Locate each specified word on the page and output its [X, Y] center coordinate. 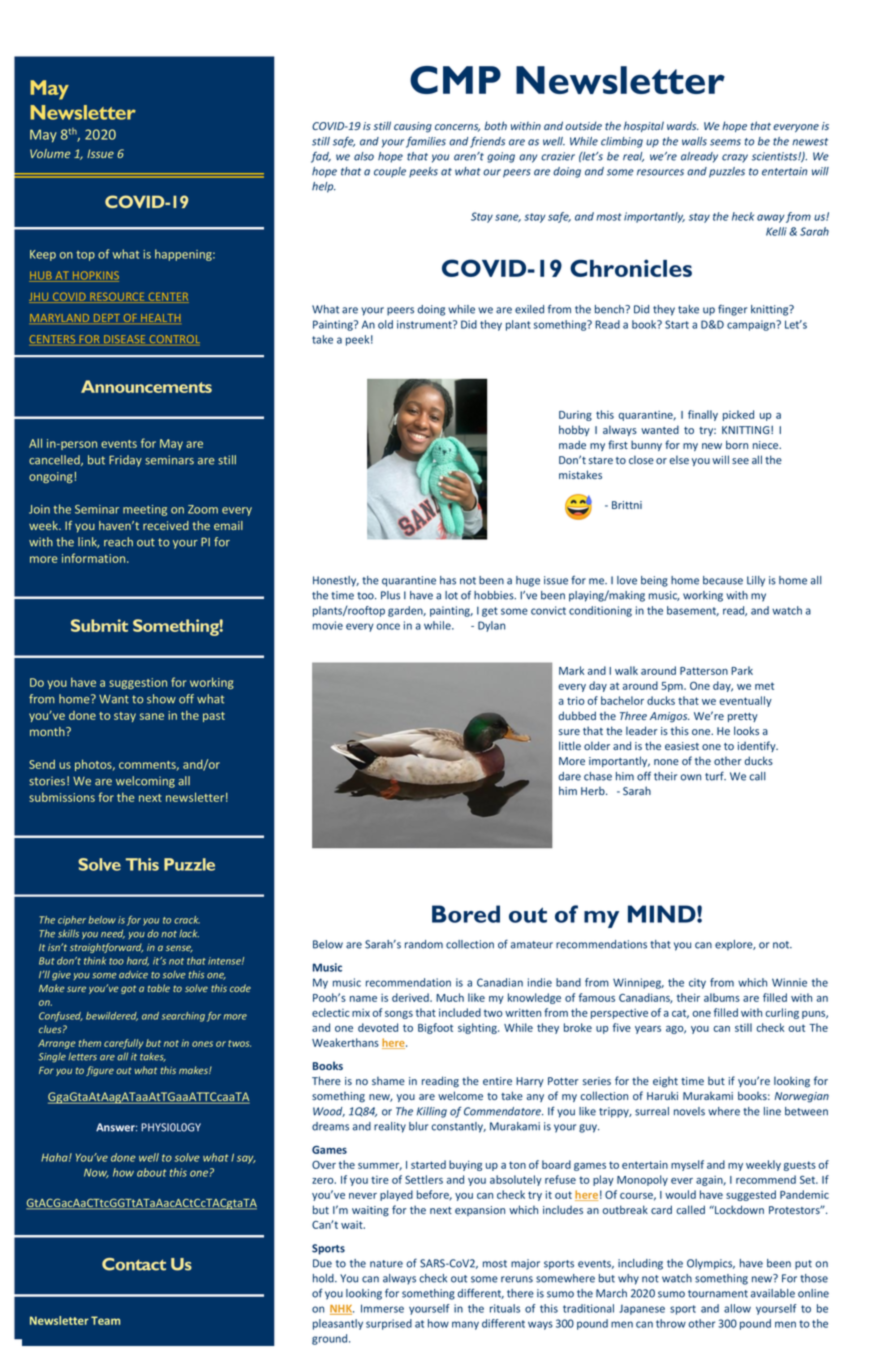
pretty [743, 717]
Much [450, 997]
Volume [50, 153]
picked [738, 415]
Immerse [382, 1308]
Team [105, 1320]
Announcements [146, 386]
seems [725, 142]
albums [722, 997]
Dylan [491, 626]
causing [413, 127]
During [575, 416]
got [128, 989]
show [161, 699]
